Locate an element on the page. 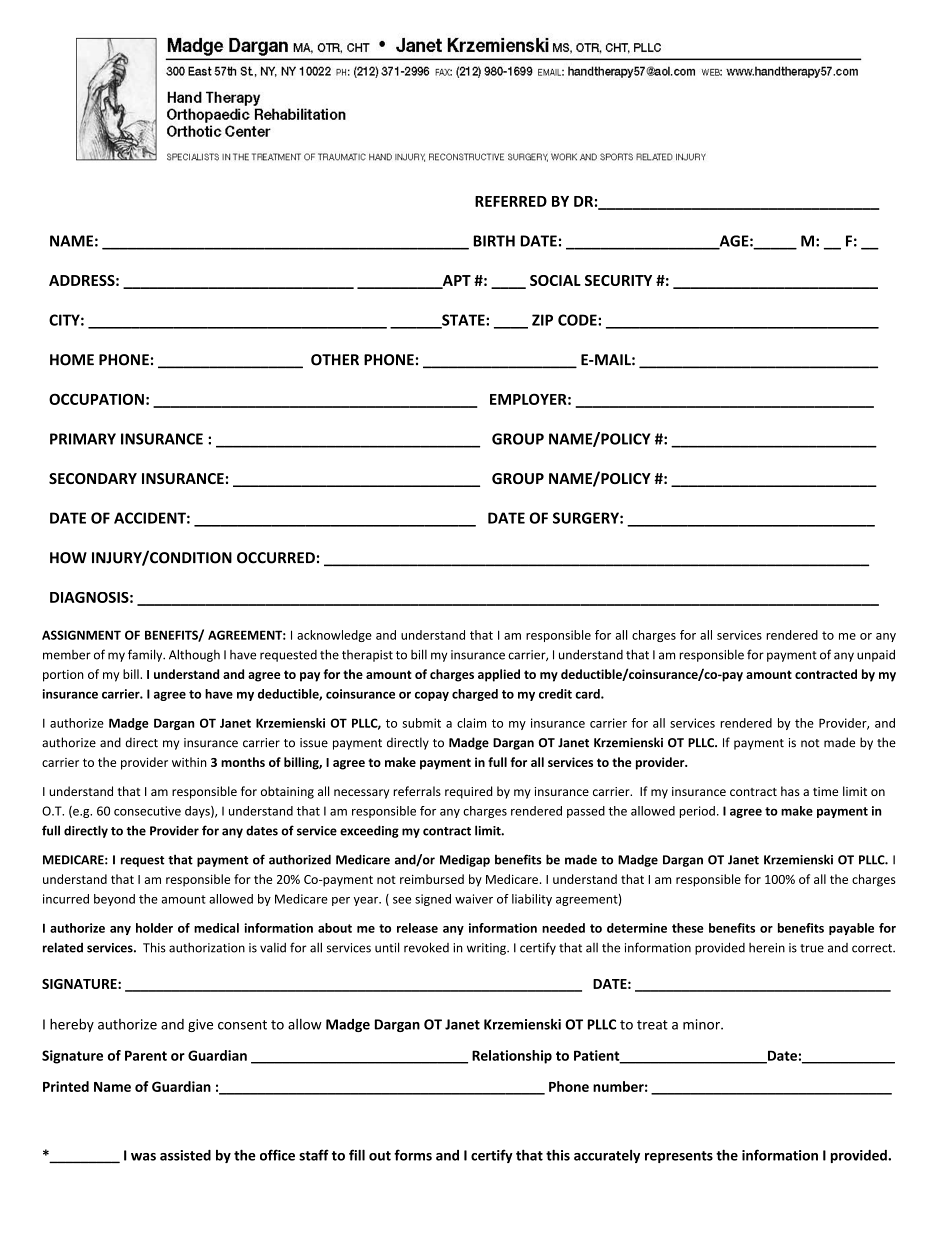  made is located at coordinates (839, 742).
